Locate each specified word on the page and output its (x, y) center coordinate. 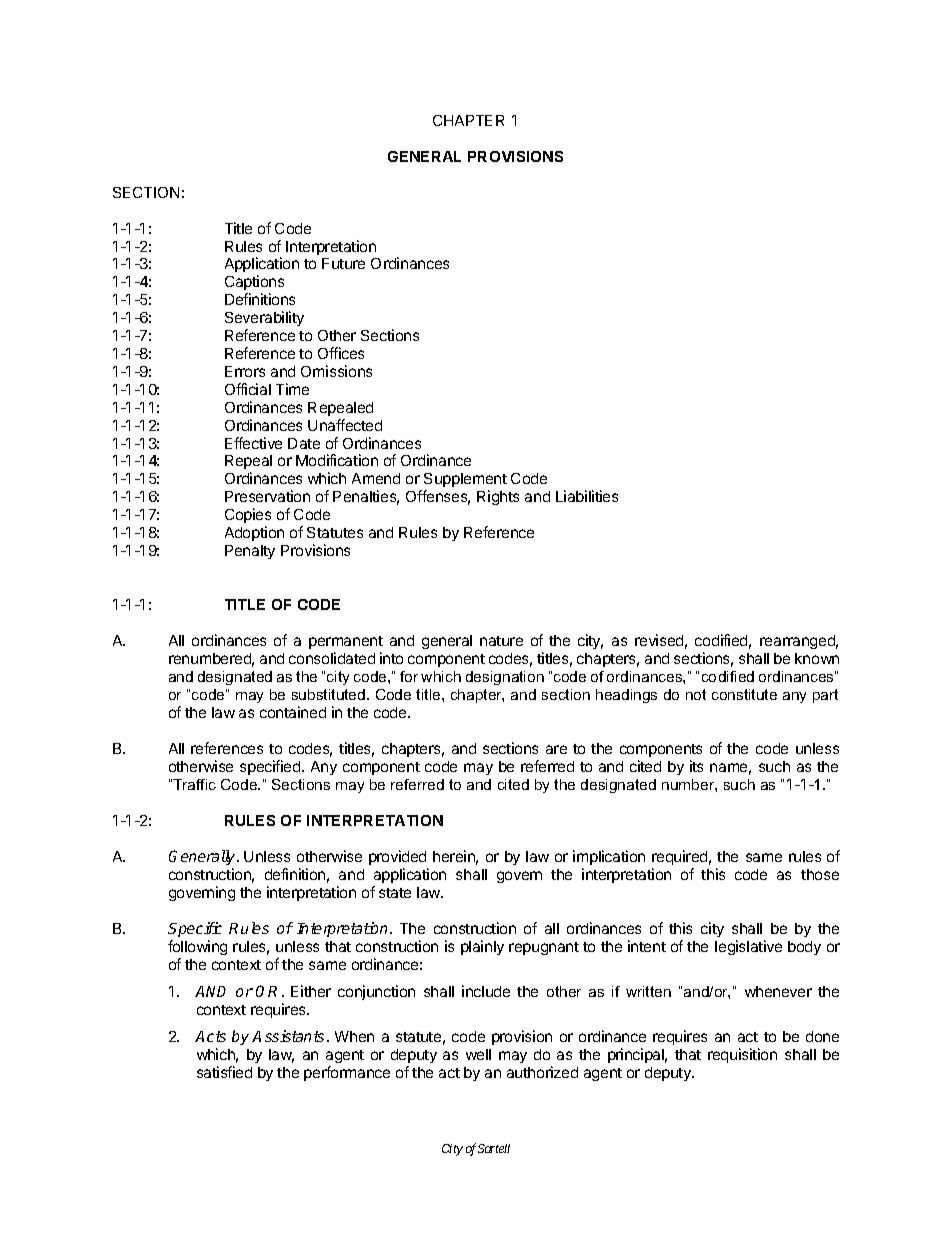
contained (293, 712)
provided (397, 857)
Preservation (267, 496)
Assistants (290, 1036)
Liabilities (587, 496)
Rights (498, 497)
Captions (254, 282)
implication (609, 857)
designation (505, 678)
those (820, 874)
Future (343, 263)
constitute (744, 694)
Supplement (465, 480)
